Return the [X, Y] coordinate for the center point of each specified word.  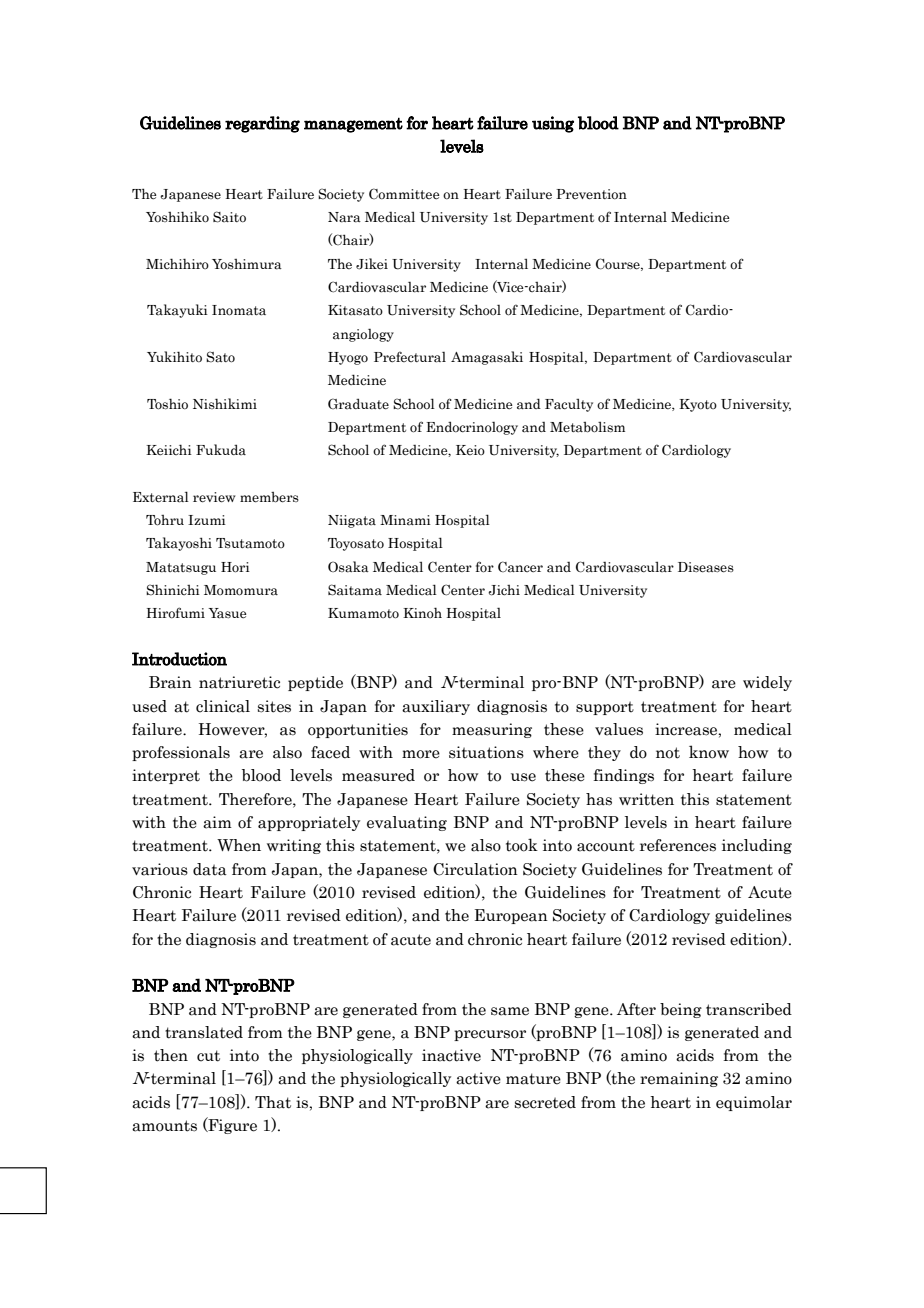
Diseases [706, 567]
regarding [262, 124]
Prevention [591, 194]
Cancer [520, 567]
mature [533, 1079]
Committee [404, 194]
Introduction [179, 659]
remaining [679, 1079]
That [273, 1102]
